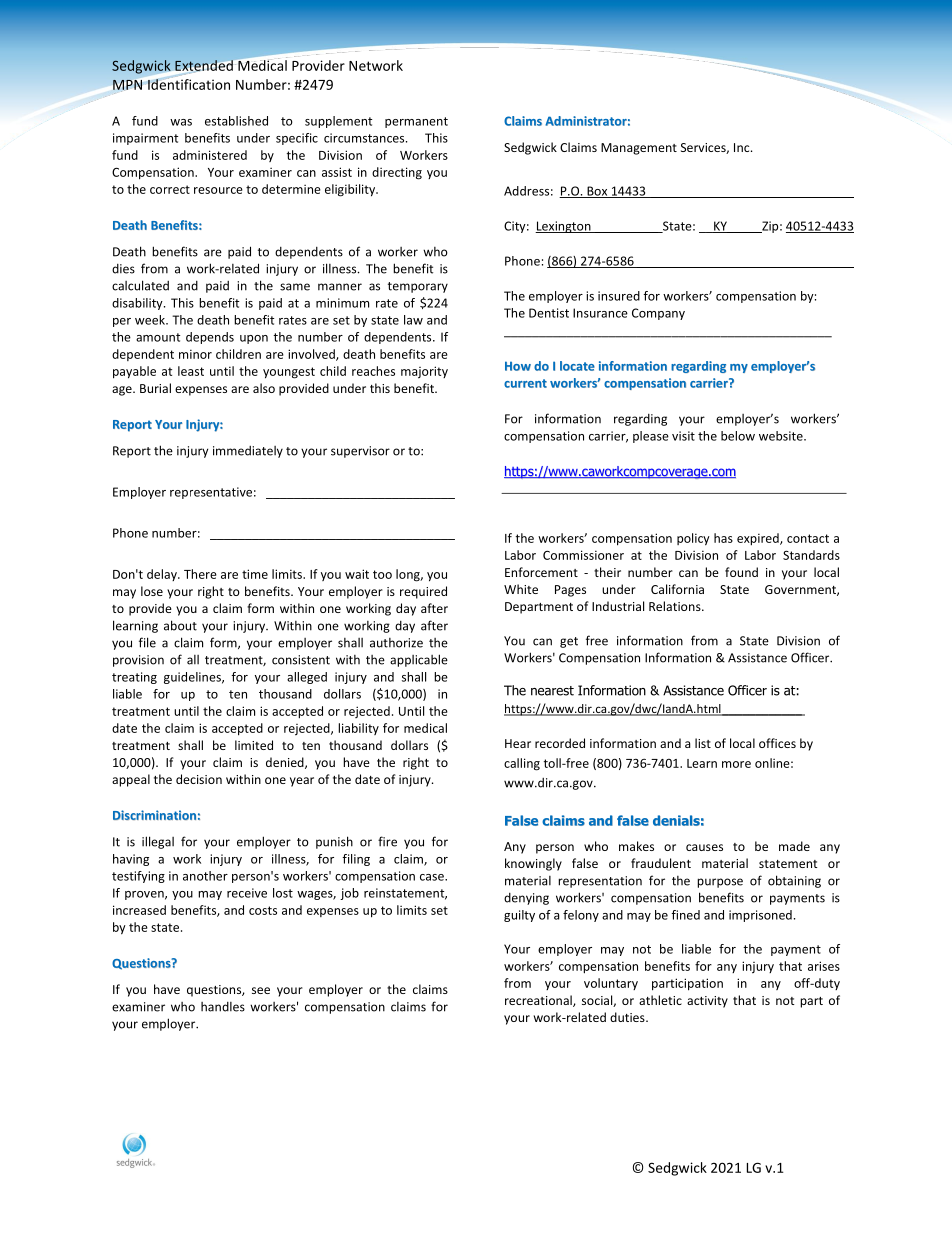 The height and width of the document is (1233, 952). What do you see at coordinates (181, 122) in the document?
I see `was` at bounding box center [181, 122].
